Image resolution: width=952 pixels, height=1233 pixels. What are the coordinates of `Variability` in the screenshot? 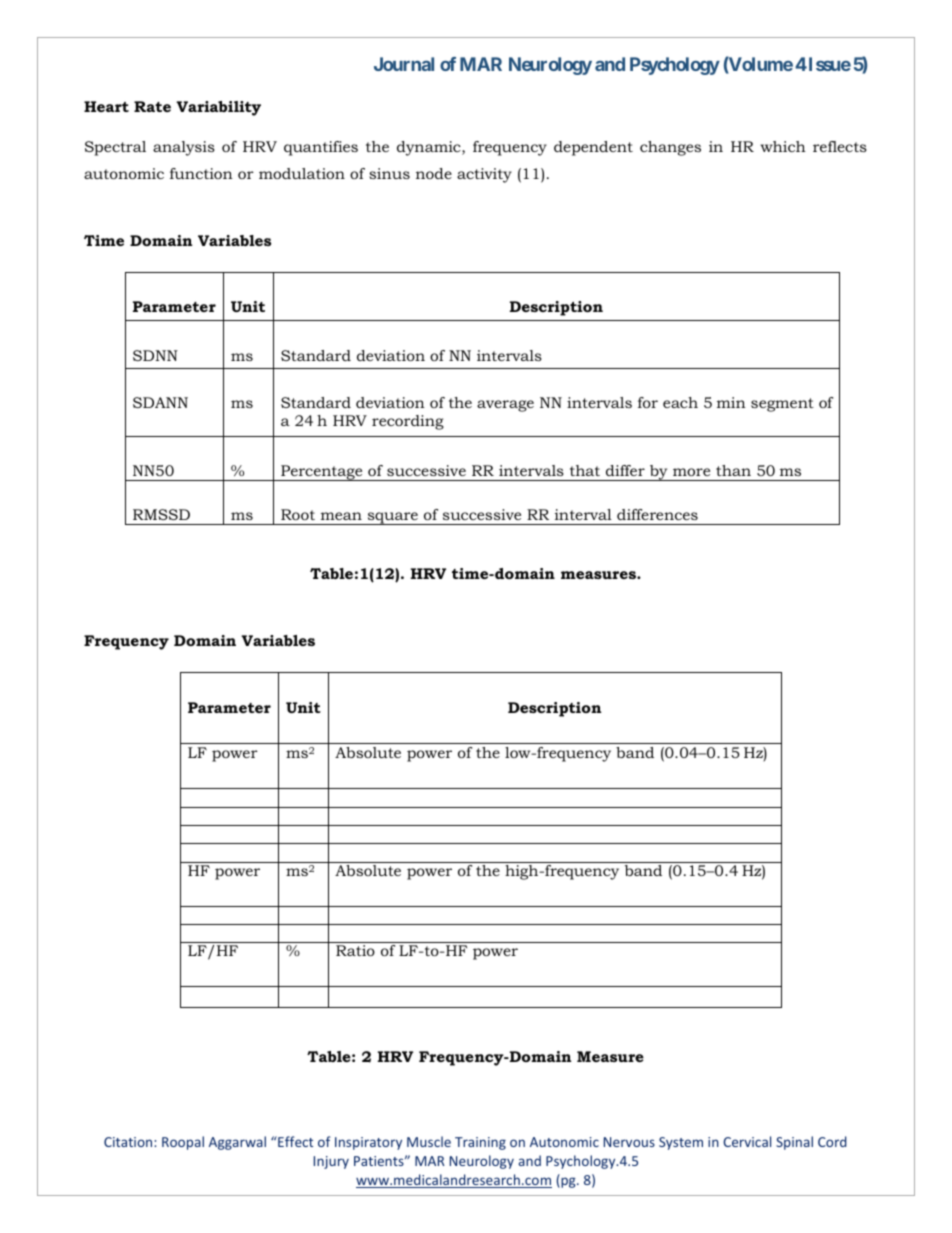 It's located at (218, 108).
